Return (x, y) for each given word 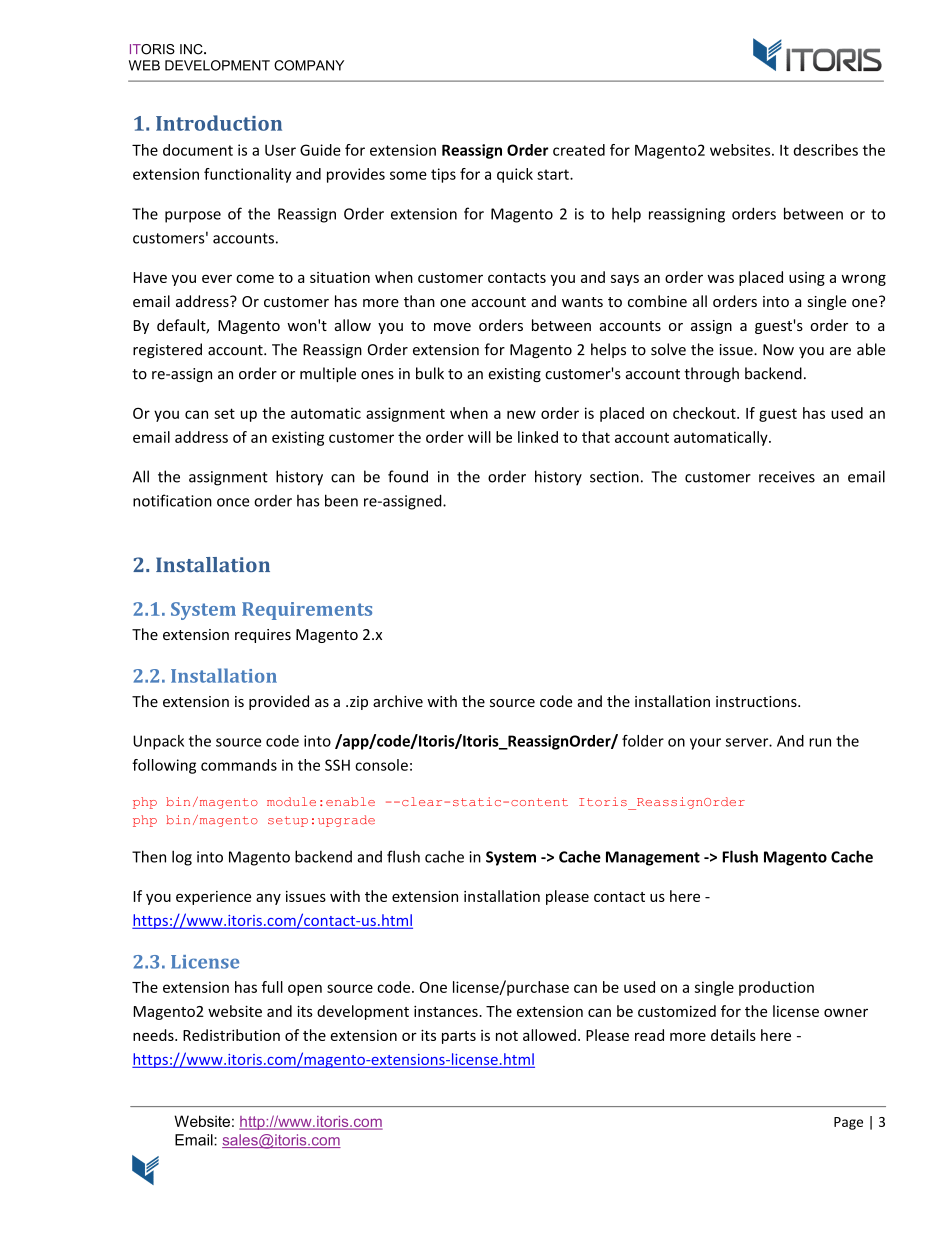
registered (167, 350)
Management (653, 858)
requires (263, 636)
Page (848, 1123)
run (820, 742)
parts (459, 1037)
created (579, 150)
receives (787, 477)
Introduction (219, 123)
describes (826, 150)
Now (778, 350)
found (408, 476)
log (182, 858)
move (452, 327)
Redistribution (231, 1035)
